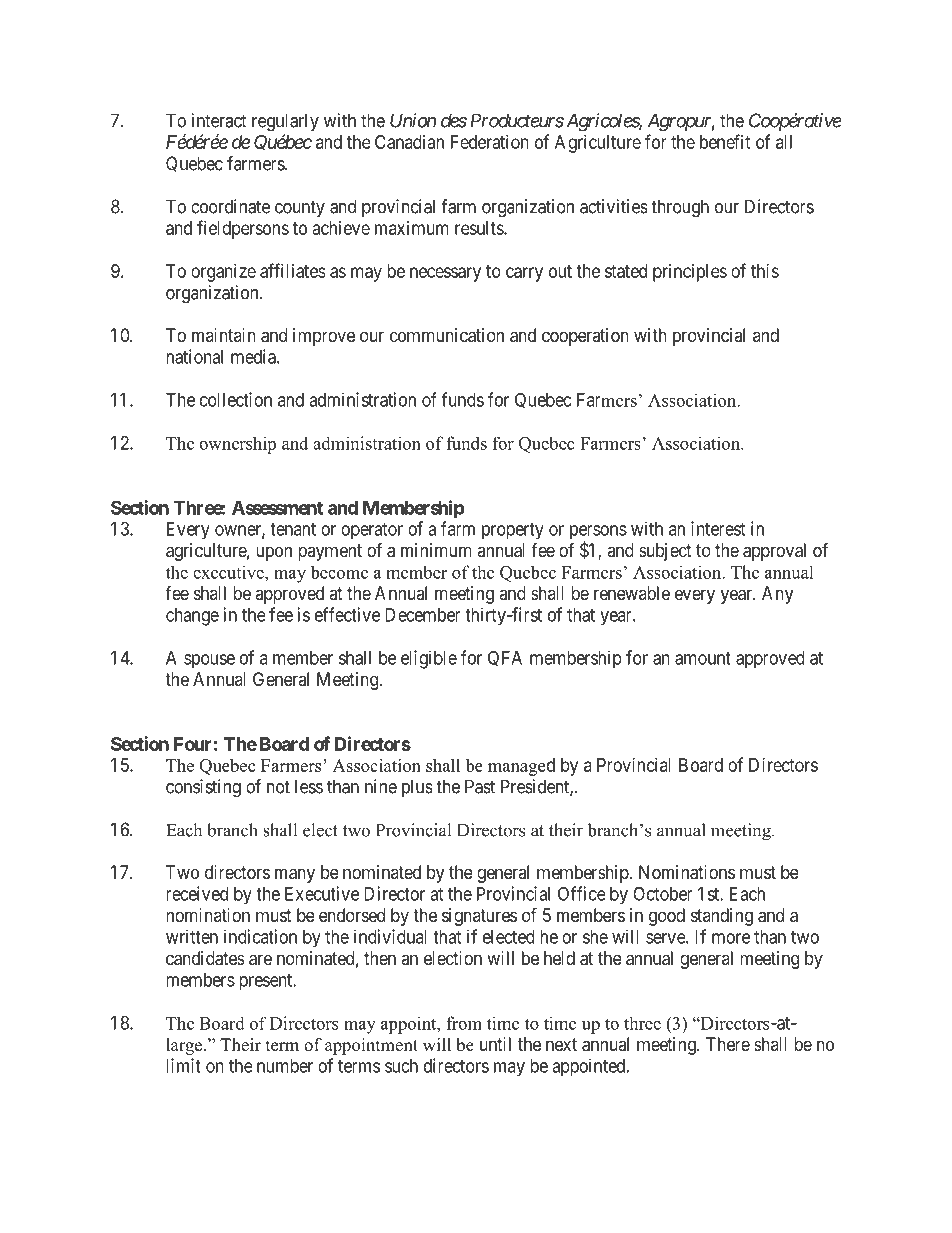 The image size is (952, 1233). I want to click on eligible, so click(429, 659).
